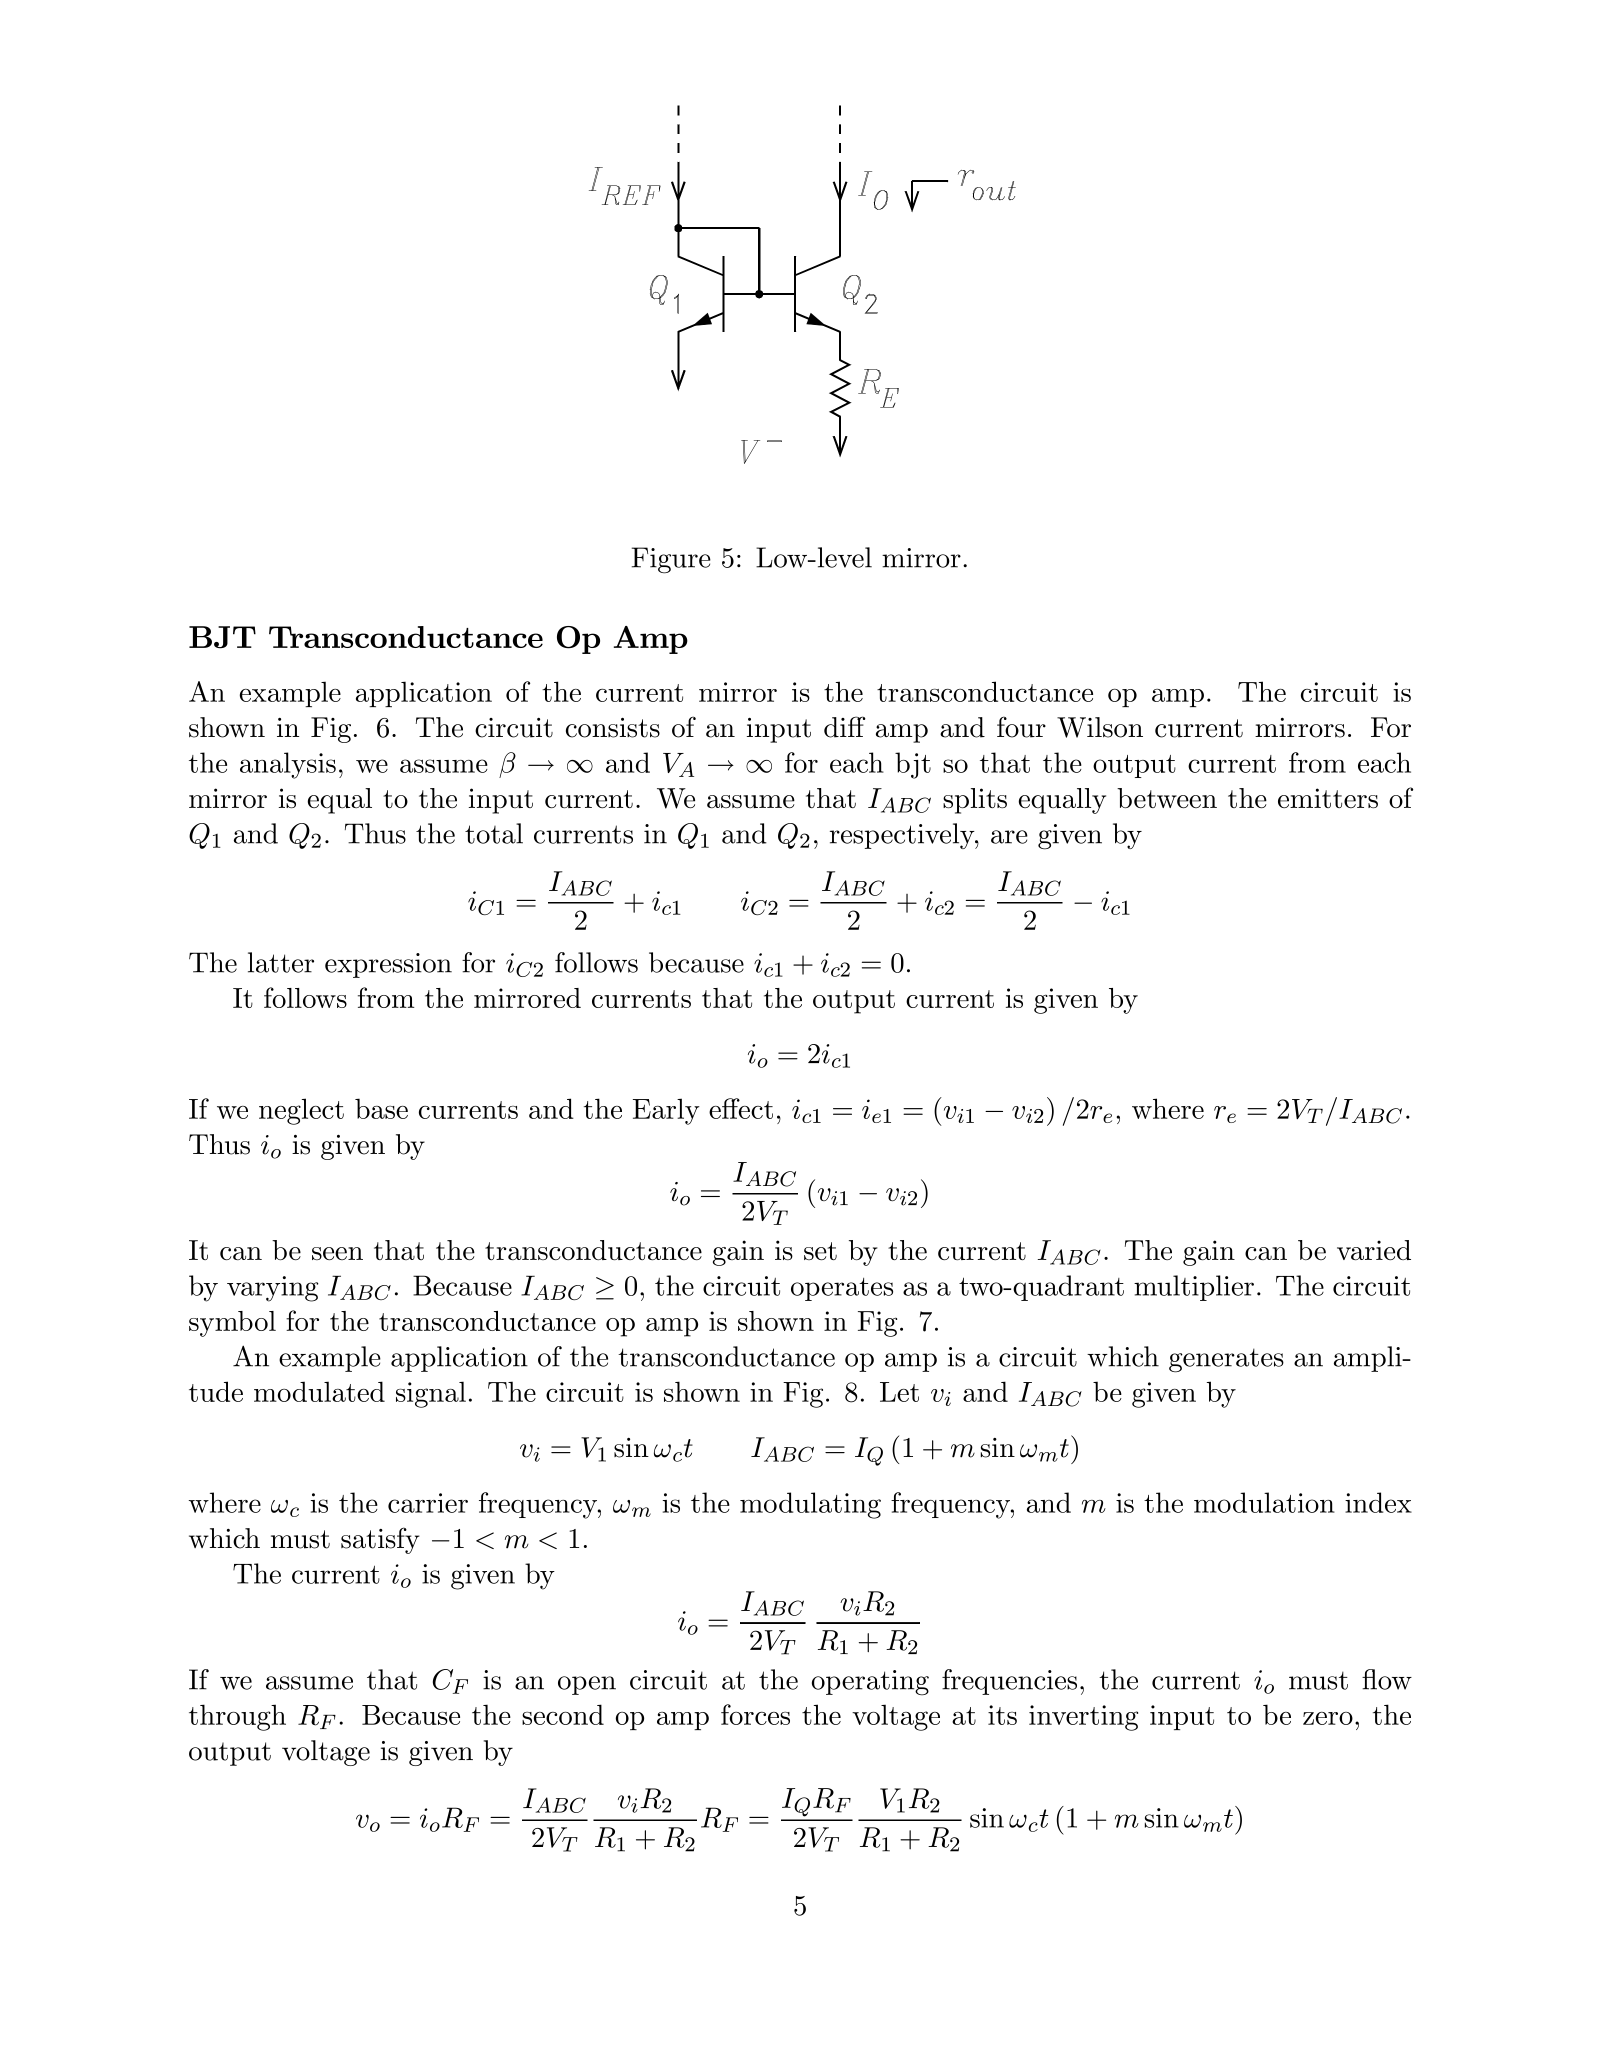 This screenshot has height=2070, width=1600. I want to click on varied, so click(1374, 1250).
